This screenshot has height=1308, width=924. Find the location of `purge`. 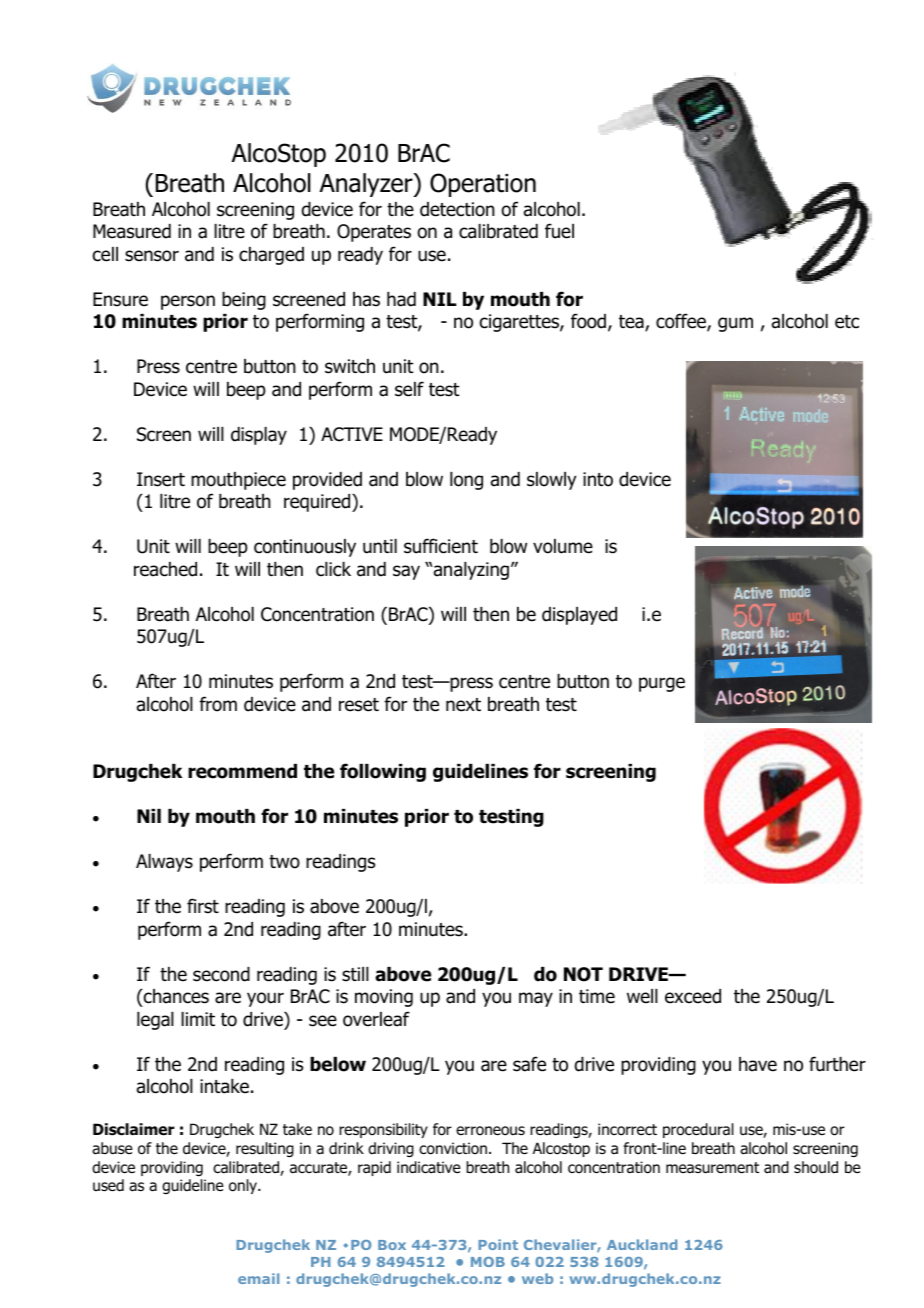

purge is located at coordinates (662, 684).
